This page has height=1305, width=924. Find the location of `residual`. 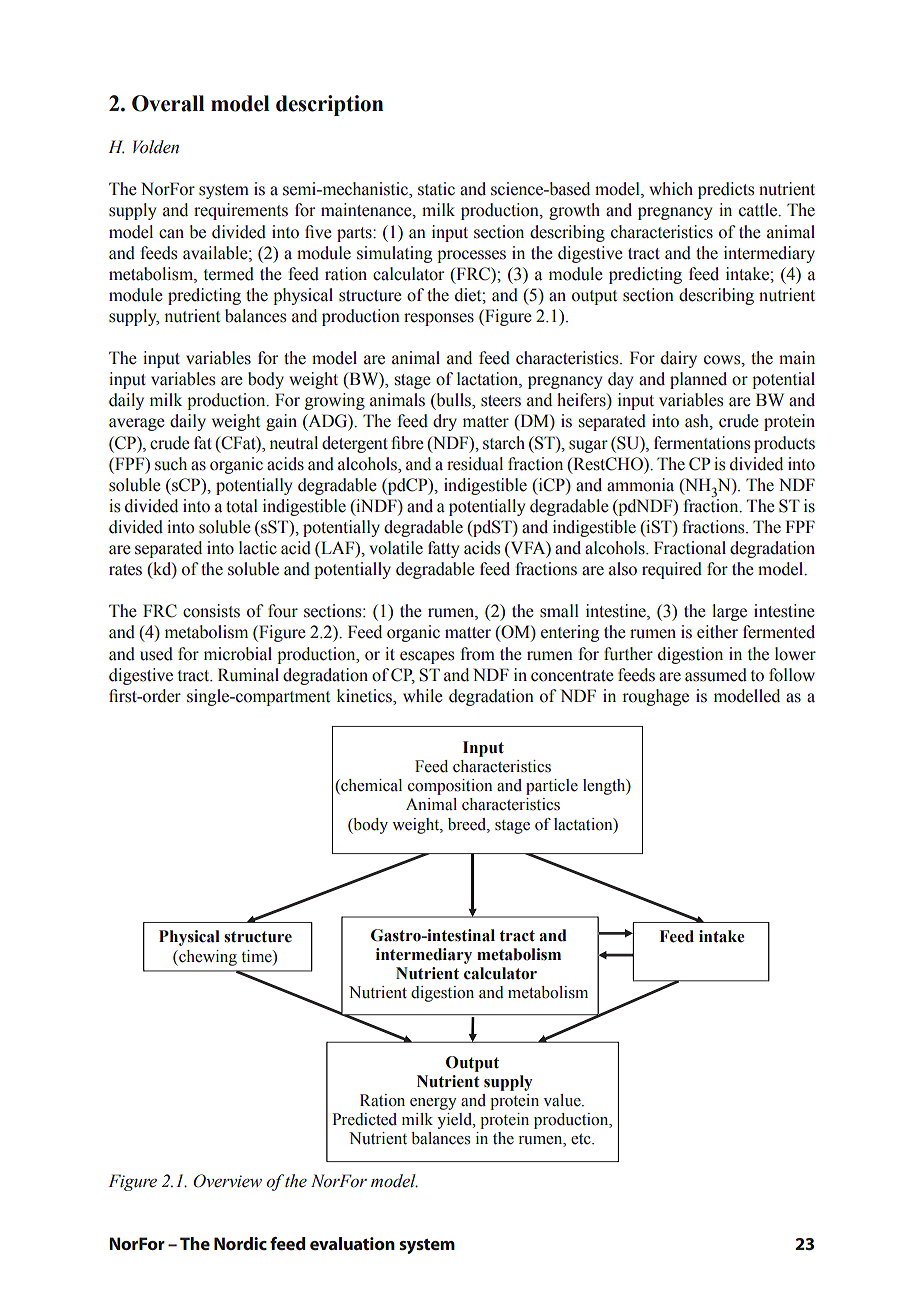

residual is located at coordinates (475, 464).
